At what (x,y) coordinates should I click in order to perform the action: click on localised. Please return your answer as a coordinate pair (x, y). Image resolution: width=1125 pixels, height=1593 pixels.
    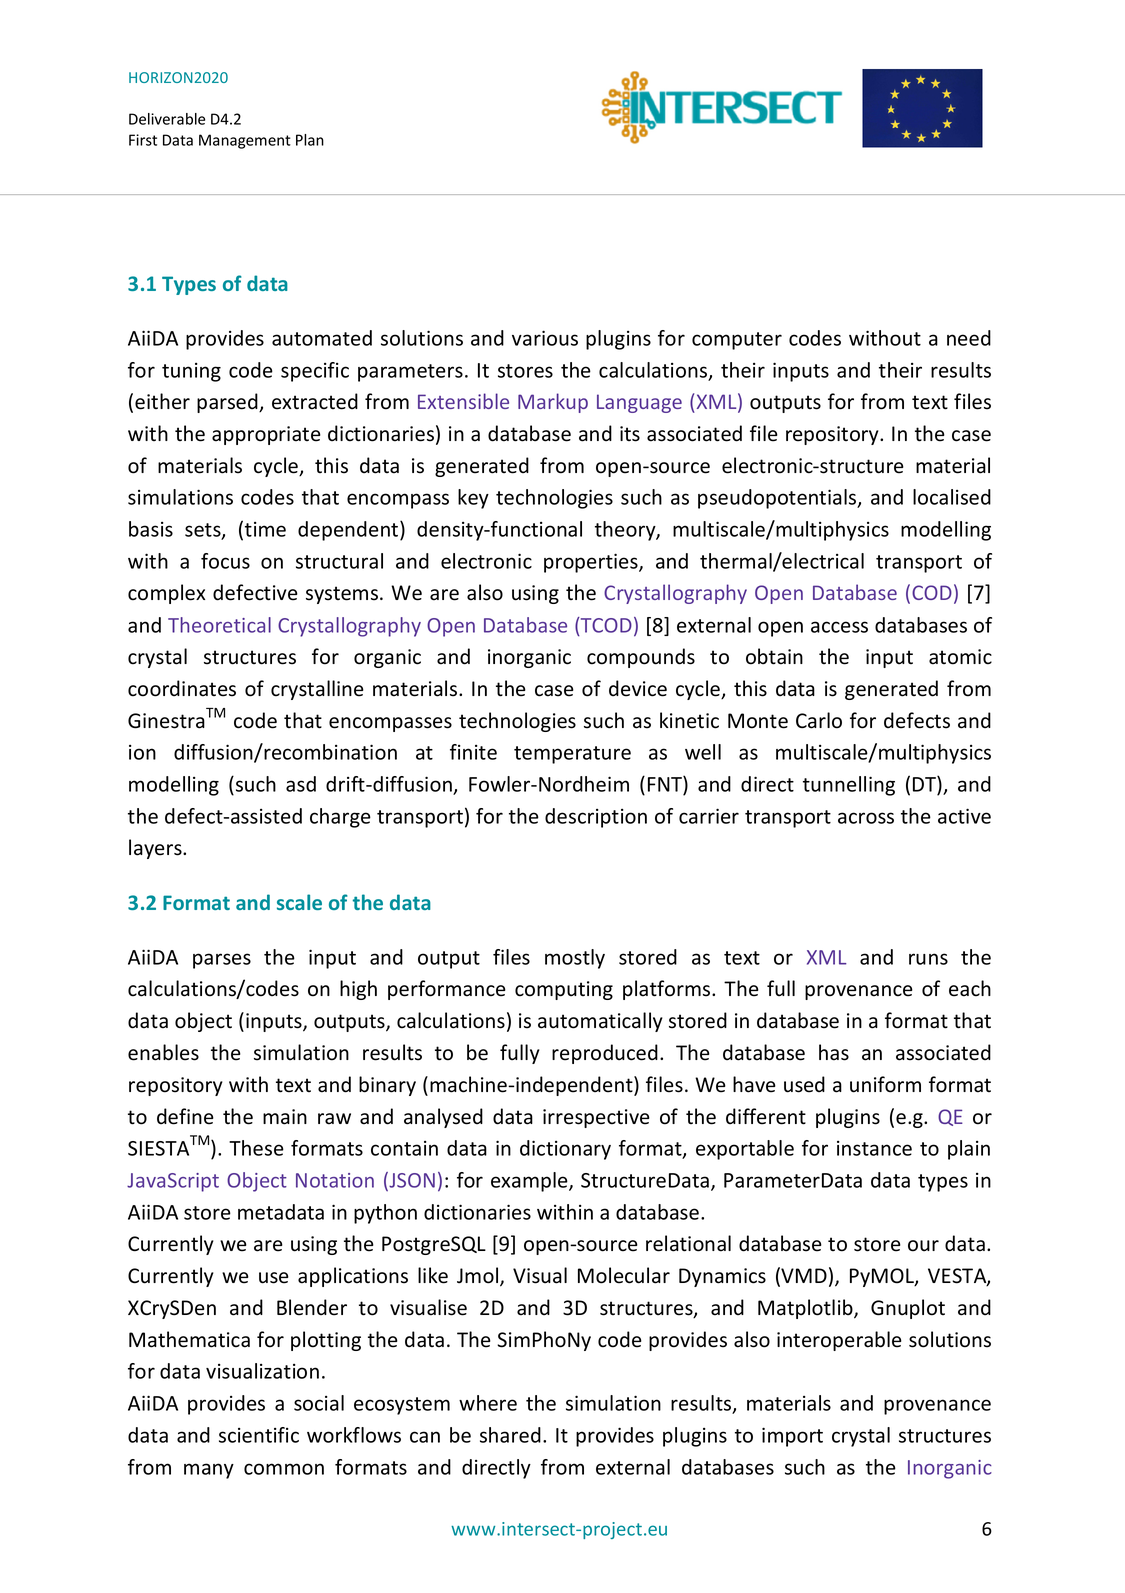
    Looking at the image, I should click on (952, 497).
